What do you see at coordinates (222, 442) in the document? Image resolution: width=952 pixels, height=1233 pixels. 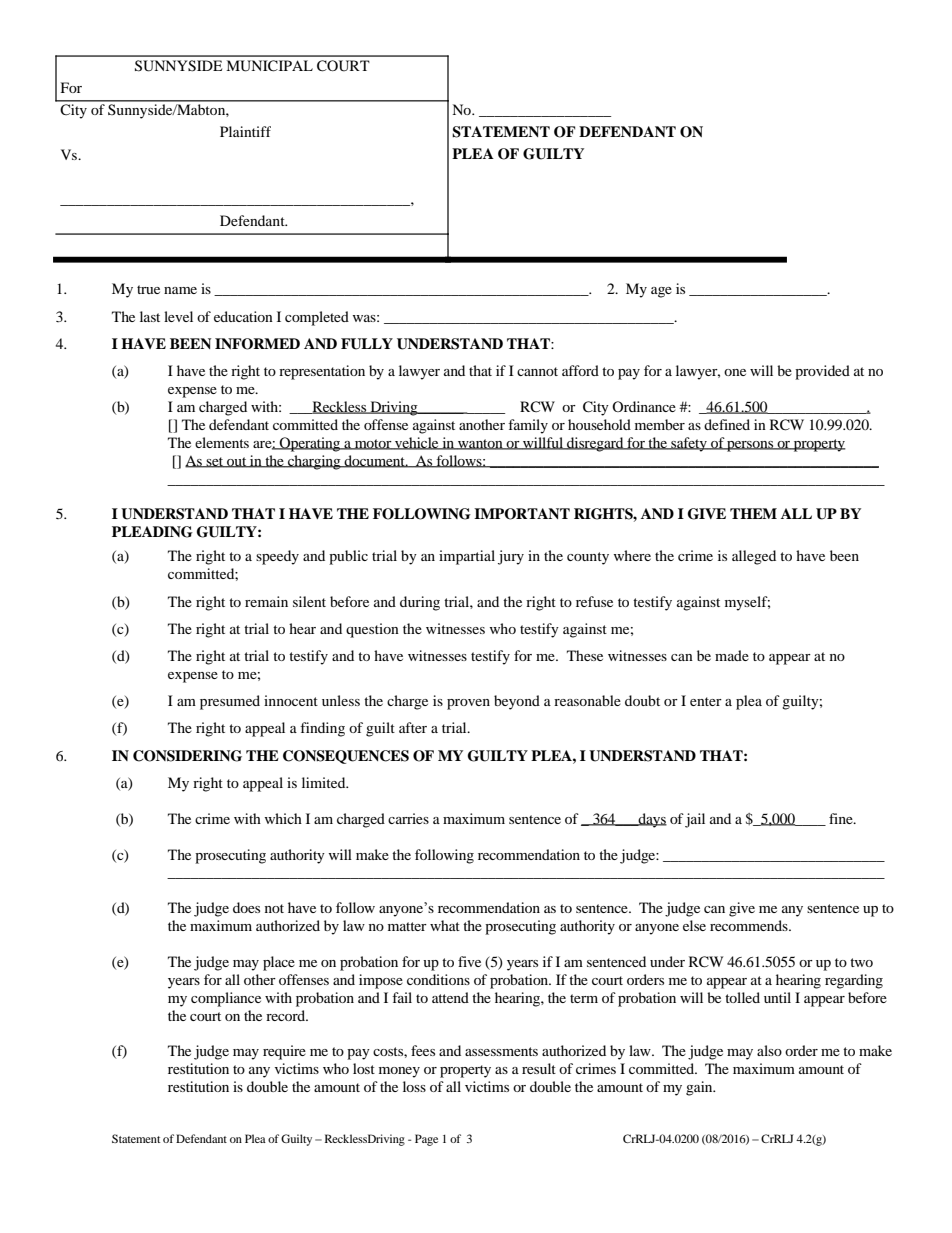 I see `elements` at bounding box center [222, 442].
